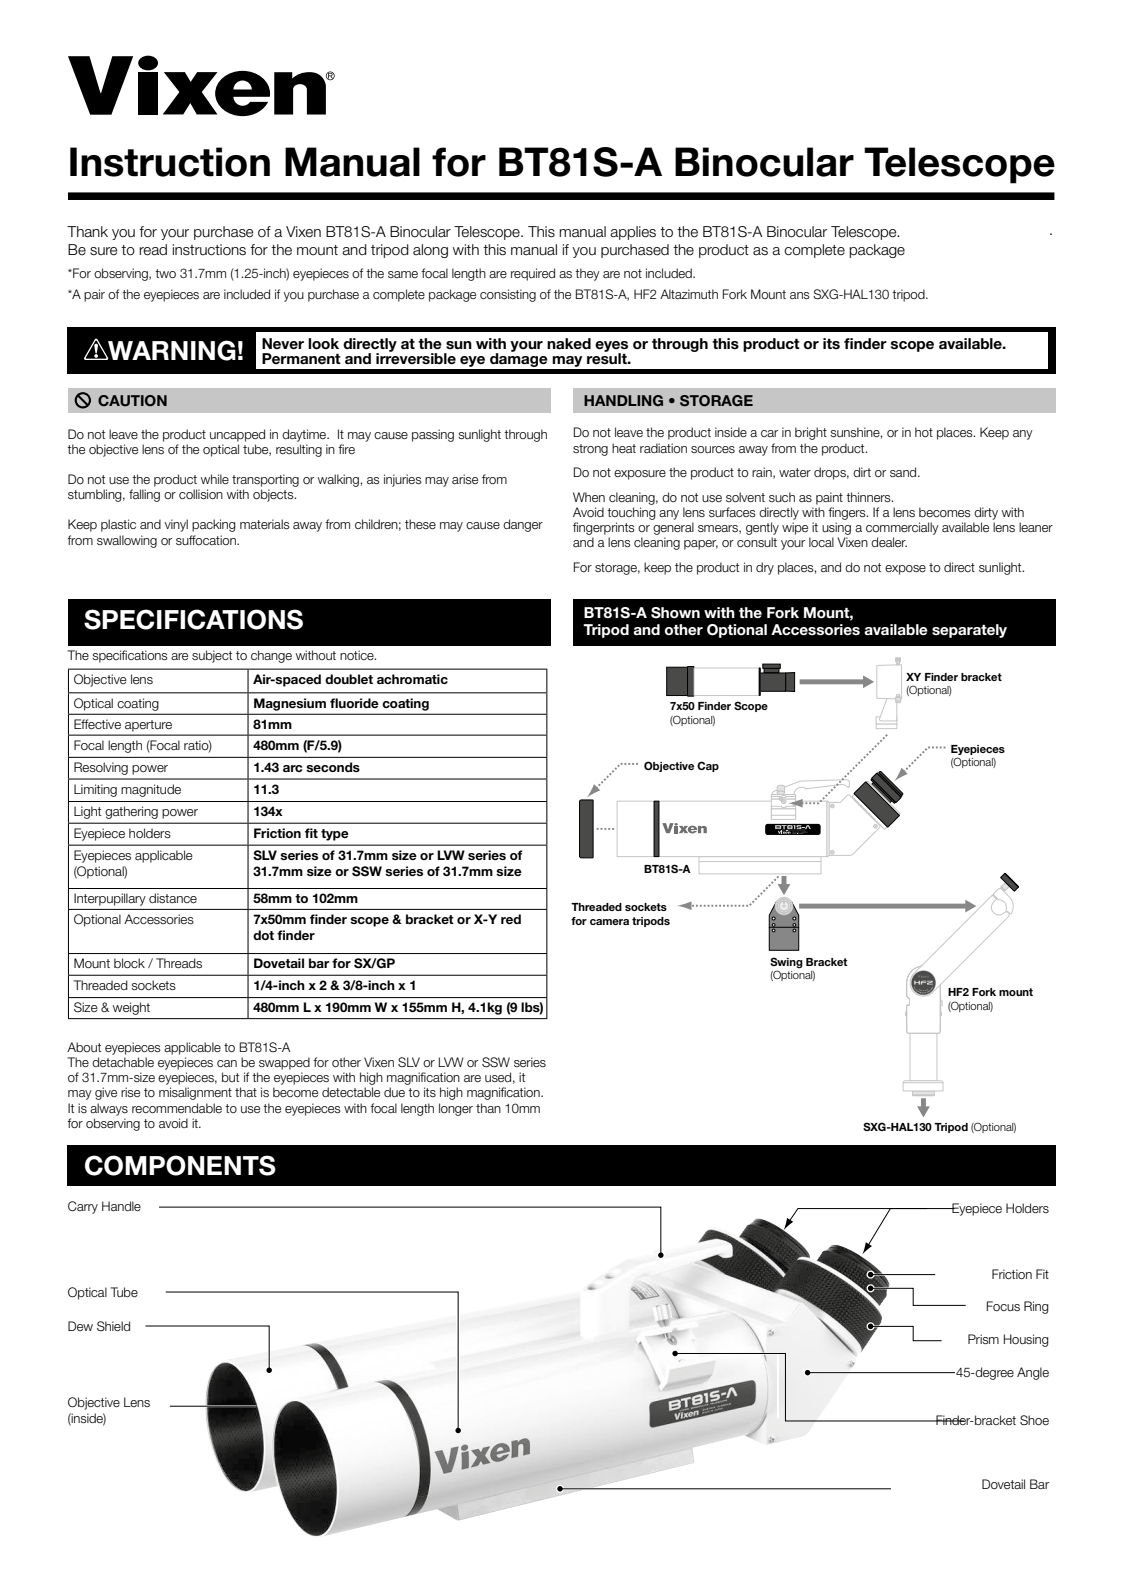 The height and width of the page is (1590, 1124). I want to click on Shield, so click(113, 1326).
